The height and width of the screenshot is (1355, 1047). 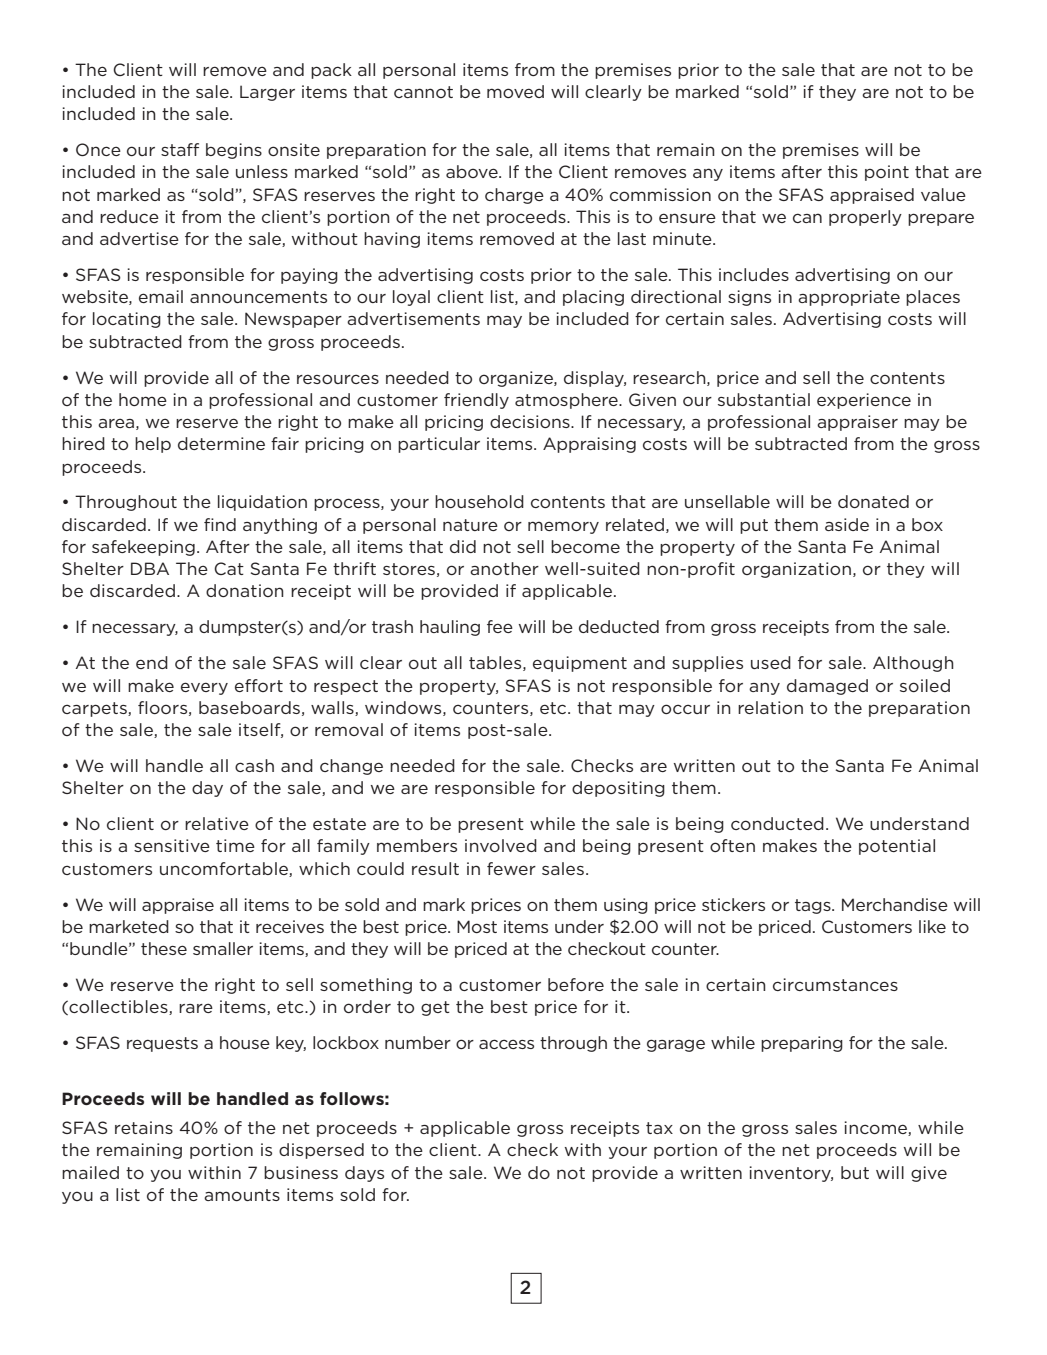 I want to click on every, so click(x=204, y=688).
